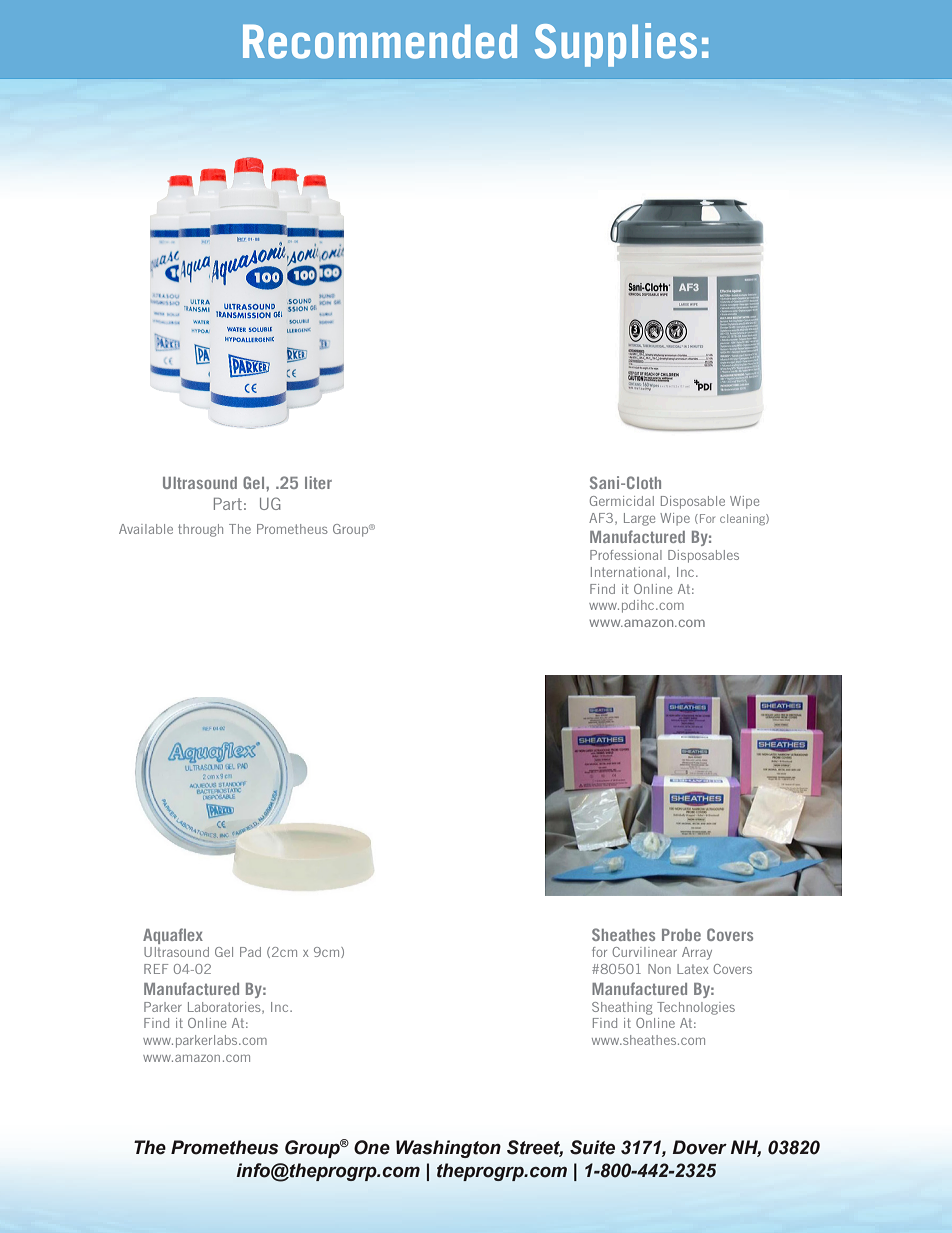 This screenshot has height=1233, width=952. Describe the element at coordinates (380, 41) in the screenshot. I see `Recommended` at that location.
